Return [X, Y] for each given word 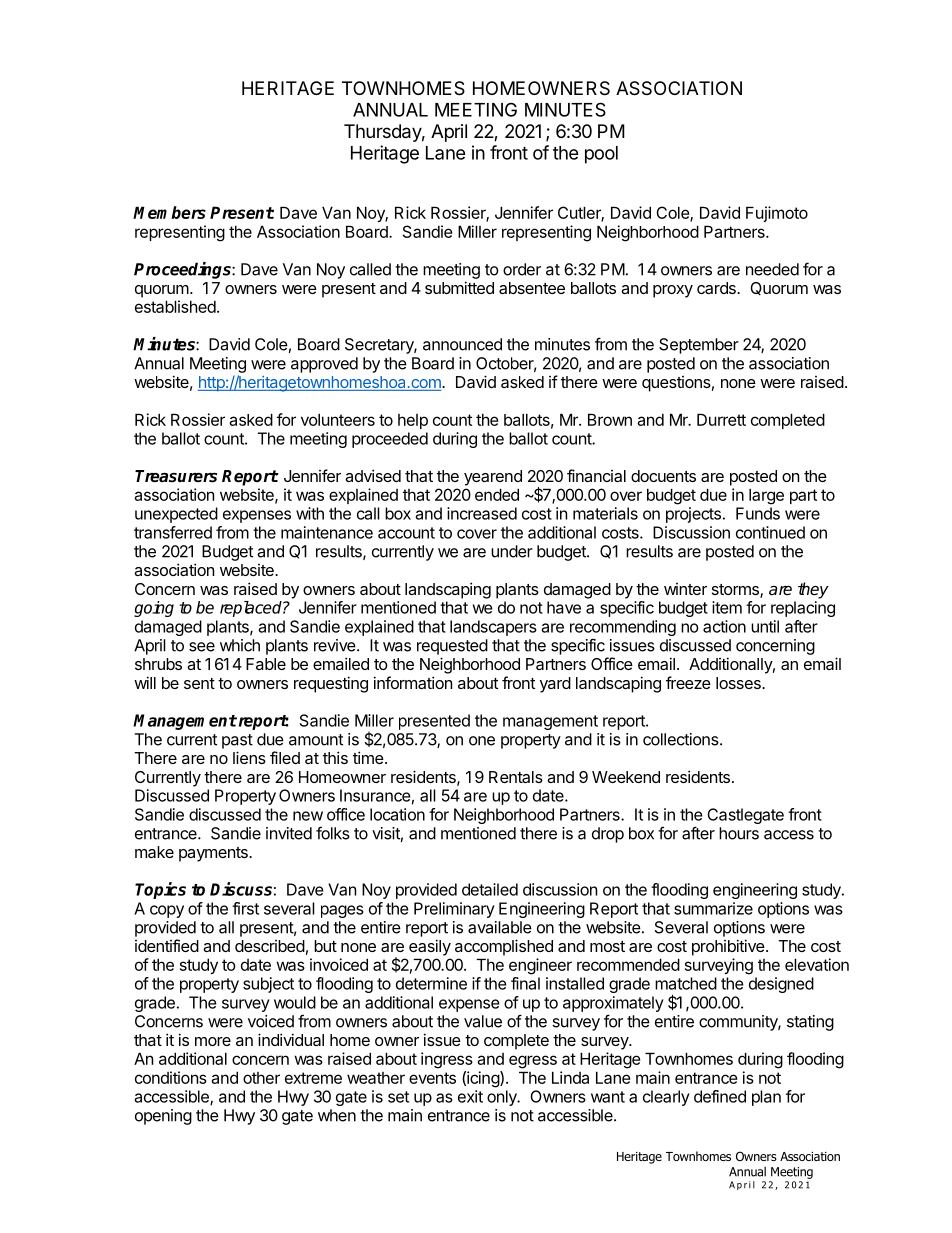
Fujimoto [777, 214]
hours [739, 833]
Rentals [516, 777]
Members [169, 212]
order [522, 269]
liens [249, 757]
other [261, 1078]
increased [482, 513]
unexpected [176, 515]
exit [470, 1096]
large [766, 496]
